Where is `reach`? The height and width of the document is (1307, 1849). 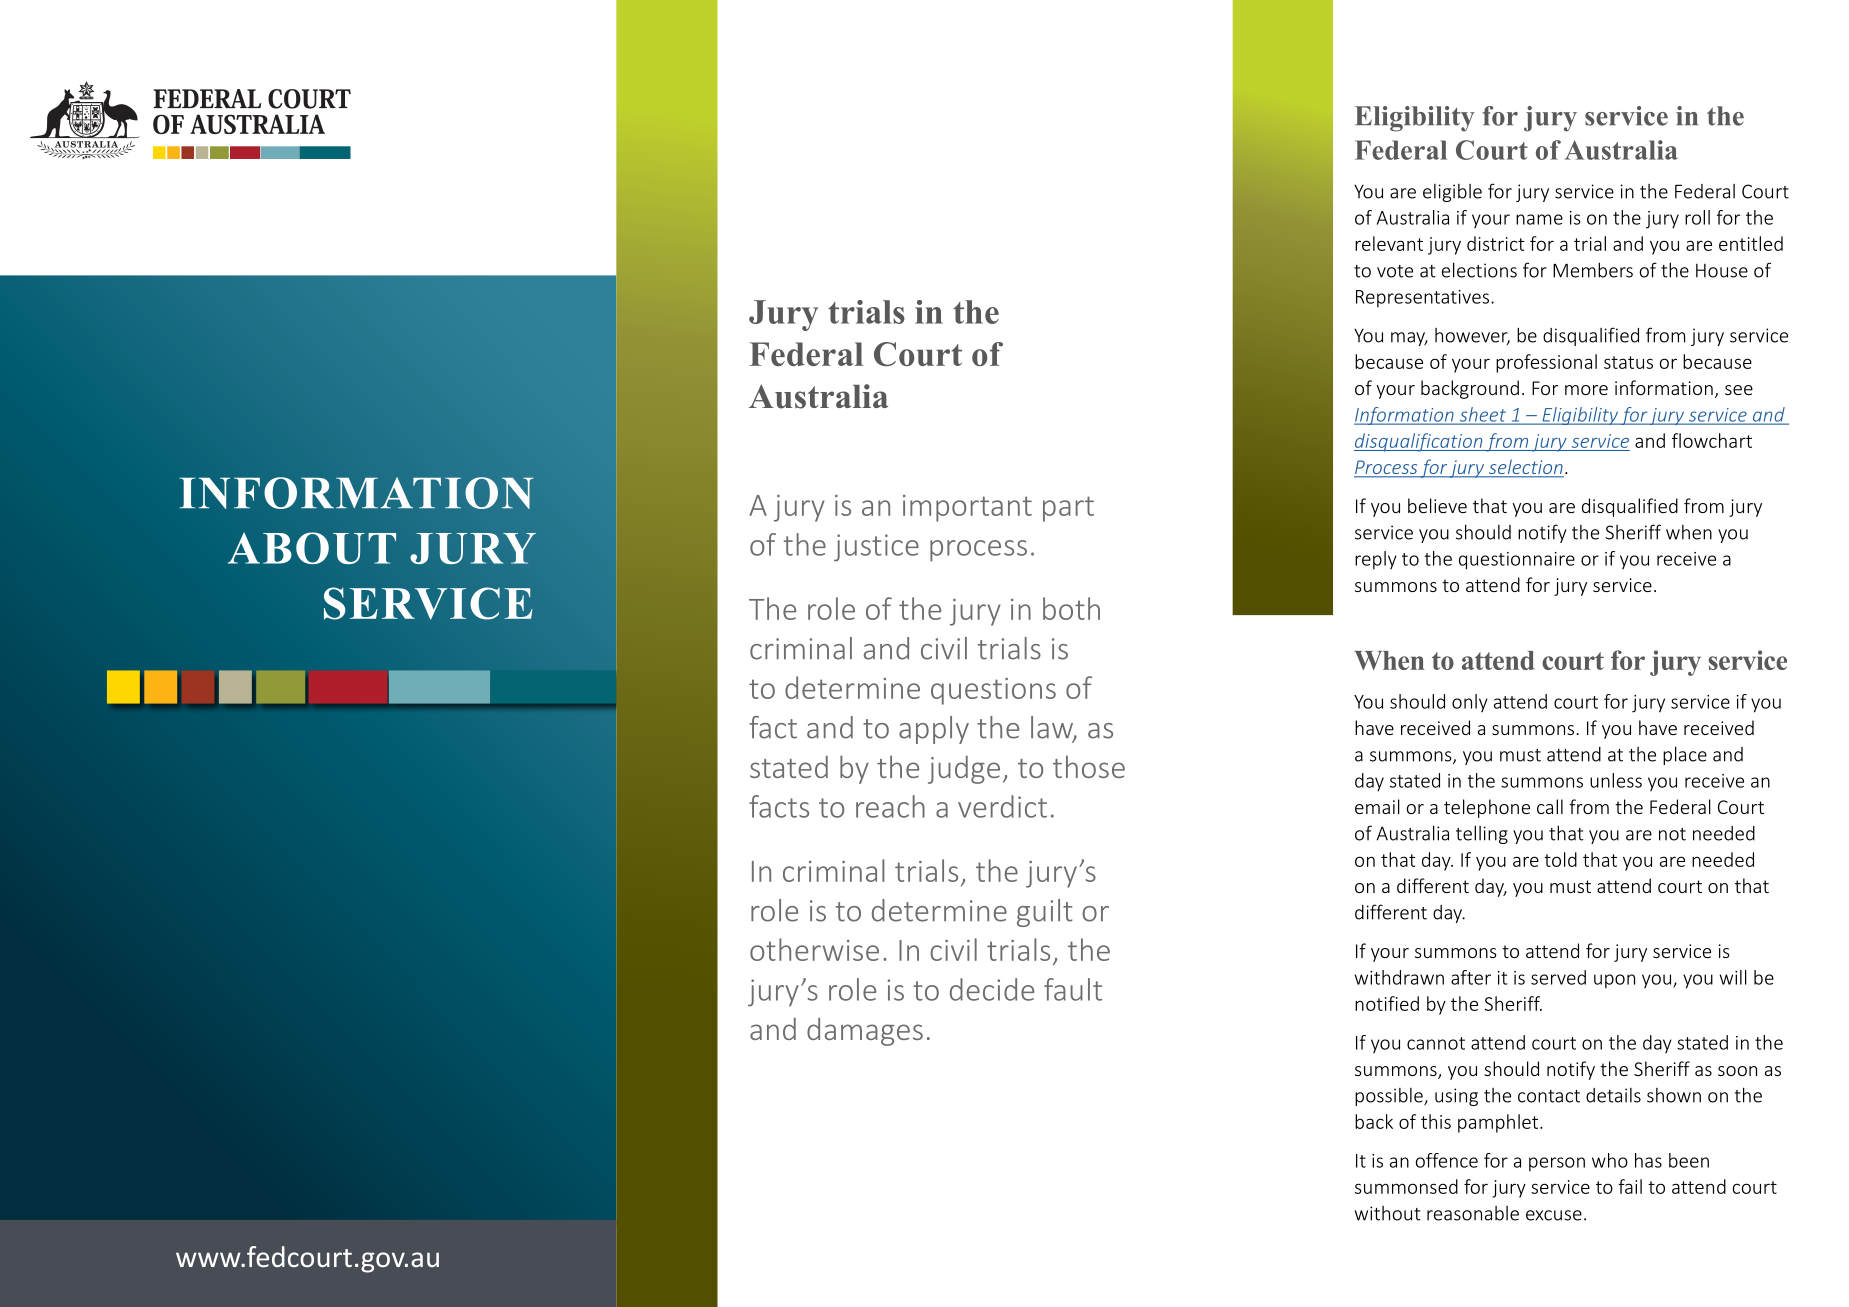
reach is located at coordinates (890, 806).
